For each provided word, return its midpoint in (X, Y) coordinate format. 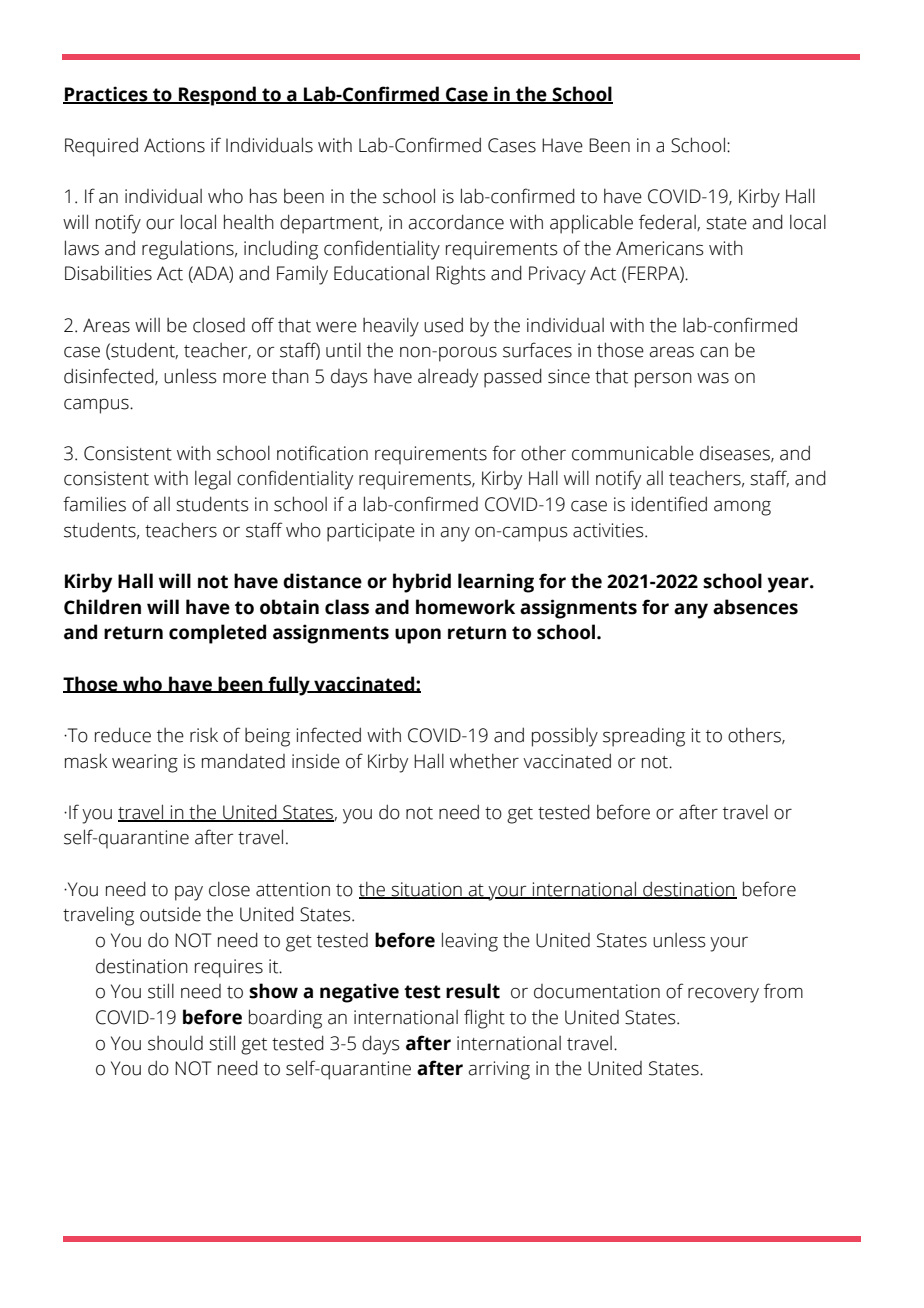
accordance (456, 222)
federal (668, 222)
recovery (723, 995)
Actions (174, 145)
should (175, 1043)
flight (484, 1019)
